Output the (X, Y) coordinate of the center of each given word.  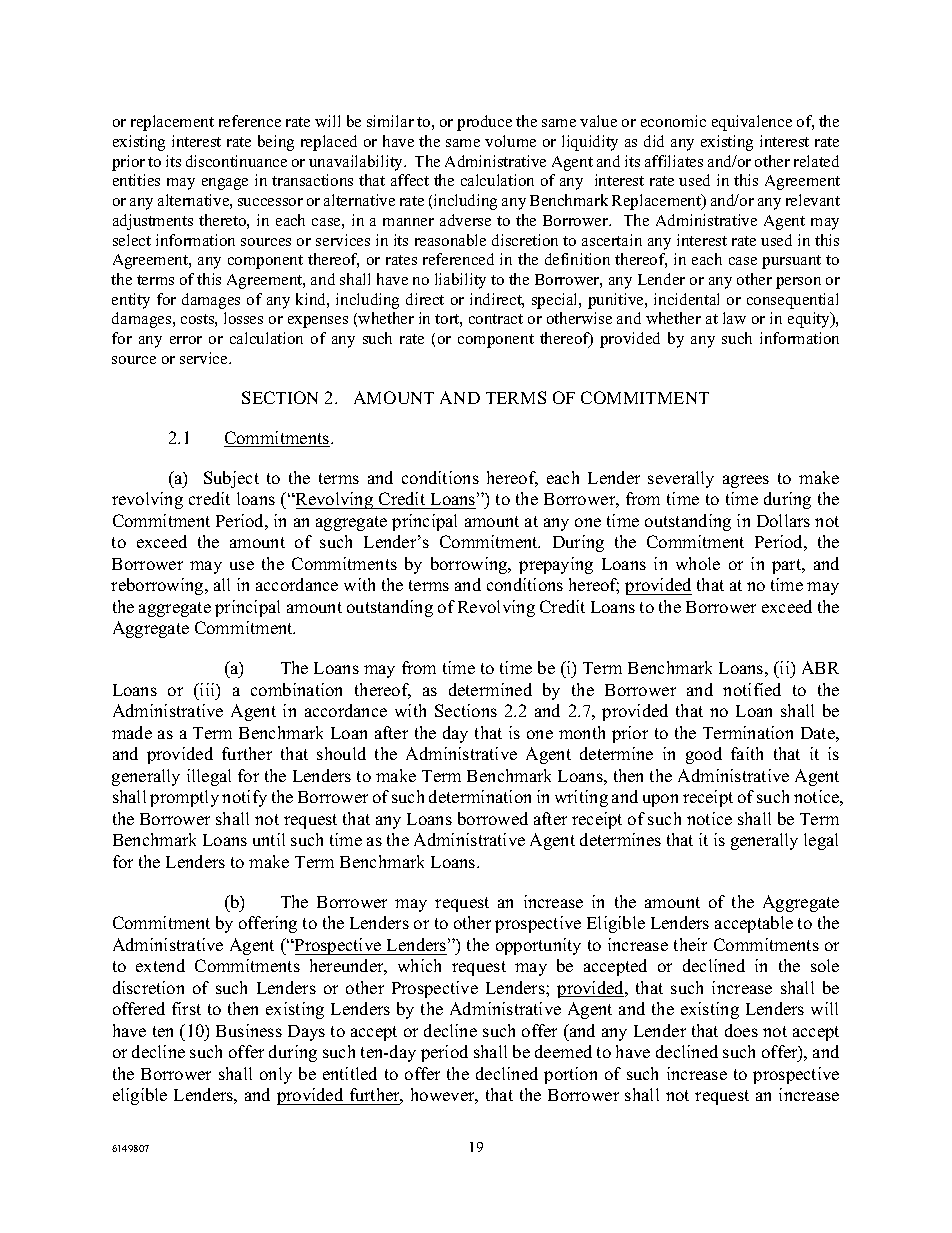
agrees (746, 481)
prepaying (556, 565)
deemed (563, 1051)
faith (747, 753)
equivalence (752, 123)
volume (510, 141)
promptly (184, 798)
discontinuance (236, 161)
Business (249, 1030)
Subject (231, 479)
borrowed (493, 818)
